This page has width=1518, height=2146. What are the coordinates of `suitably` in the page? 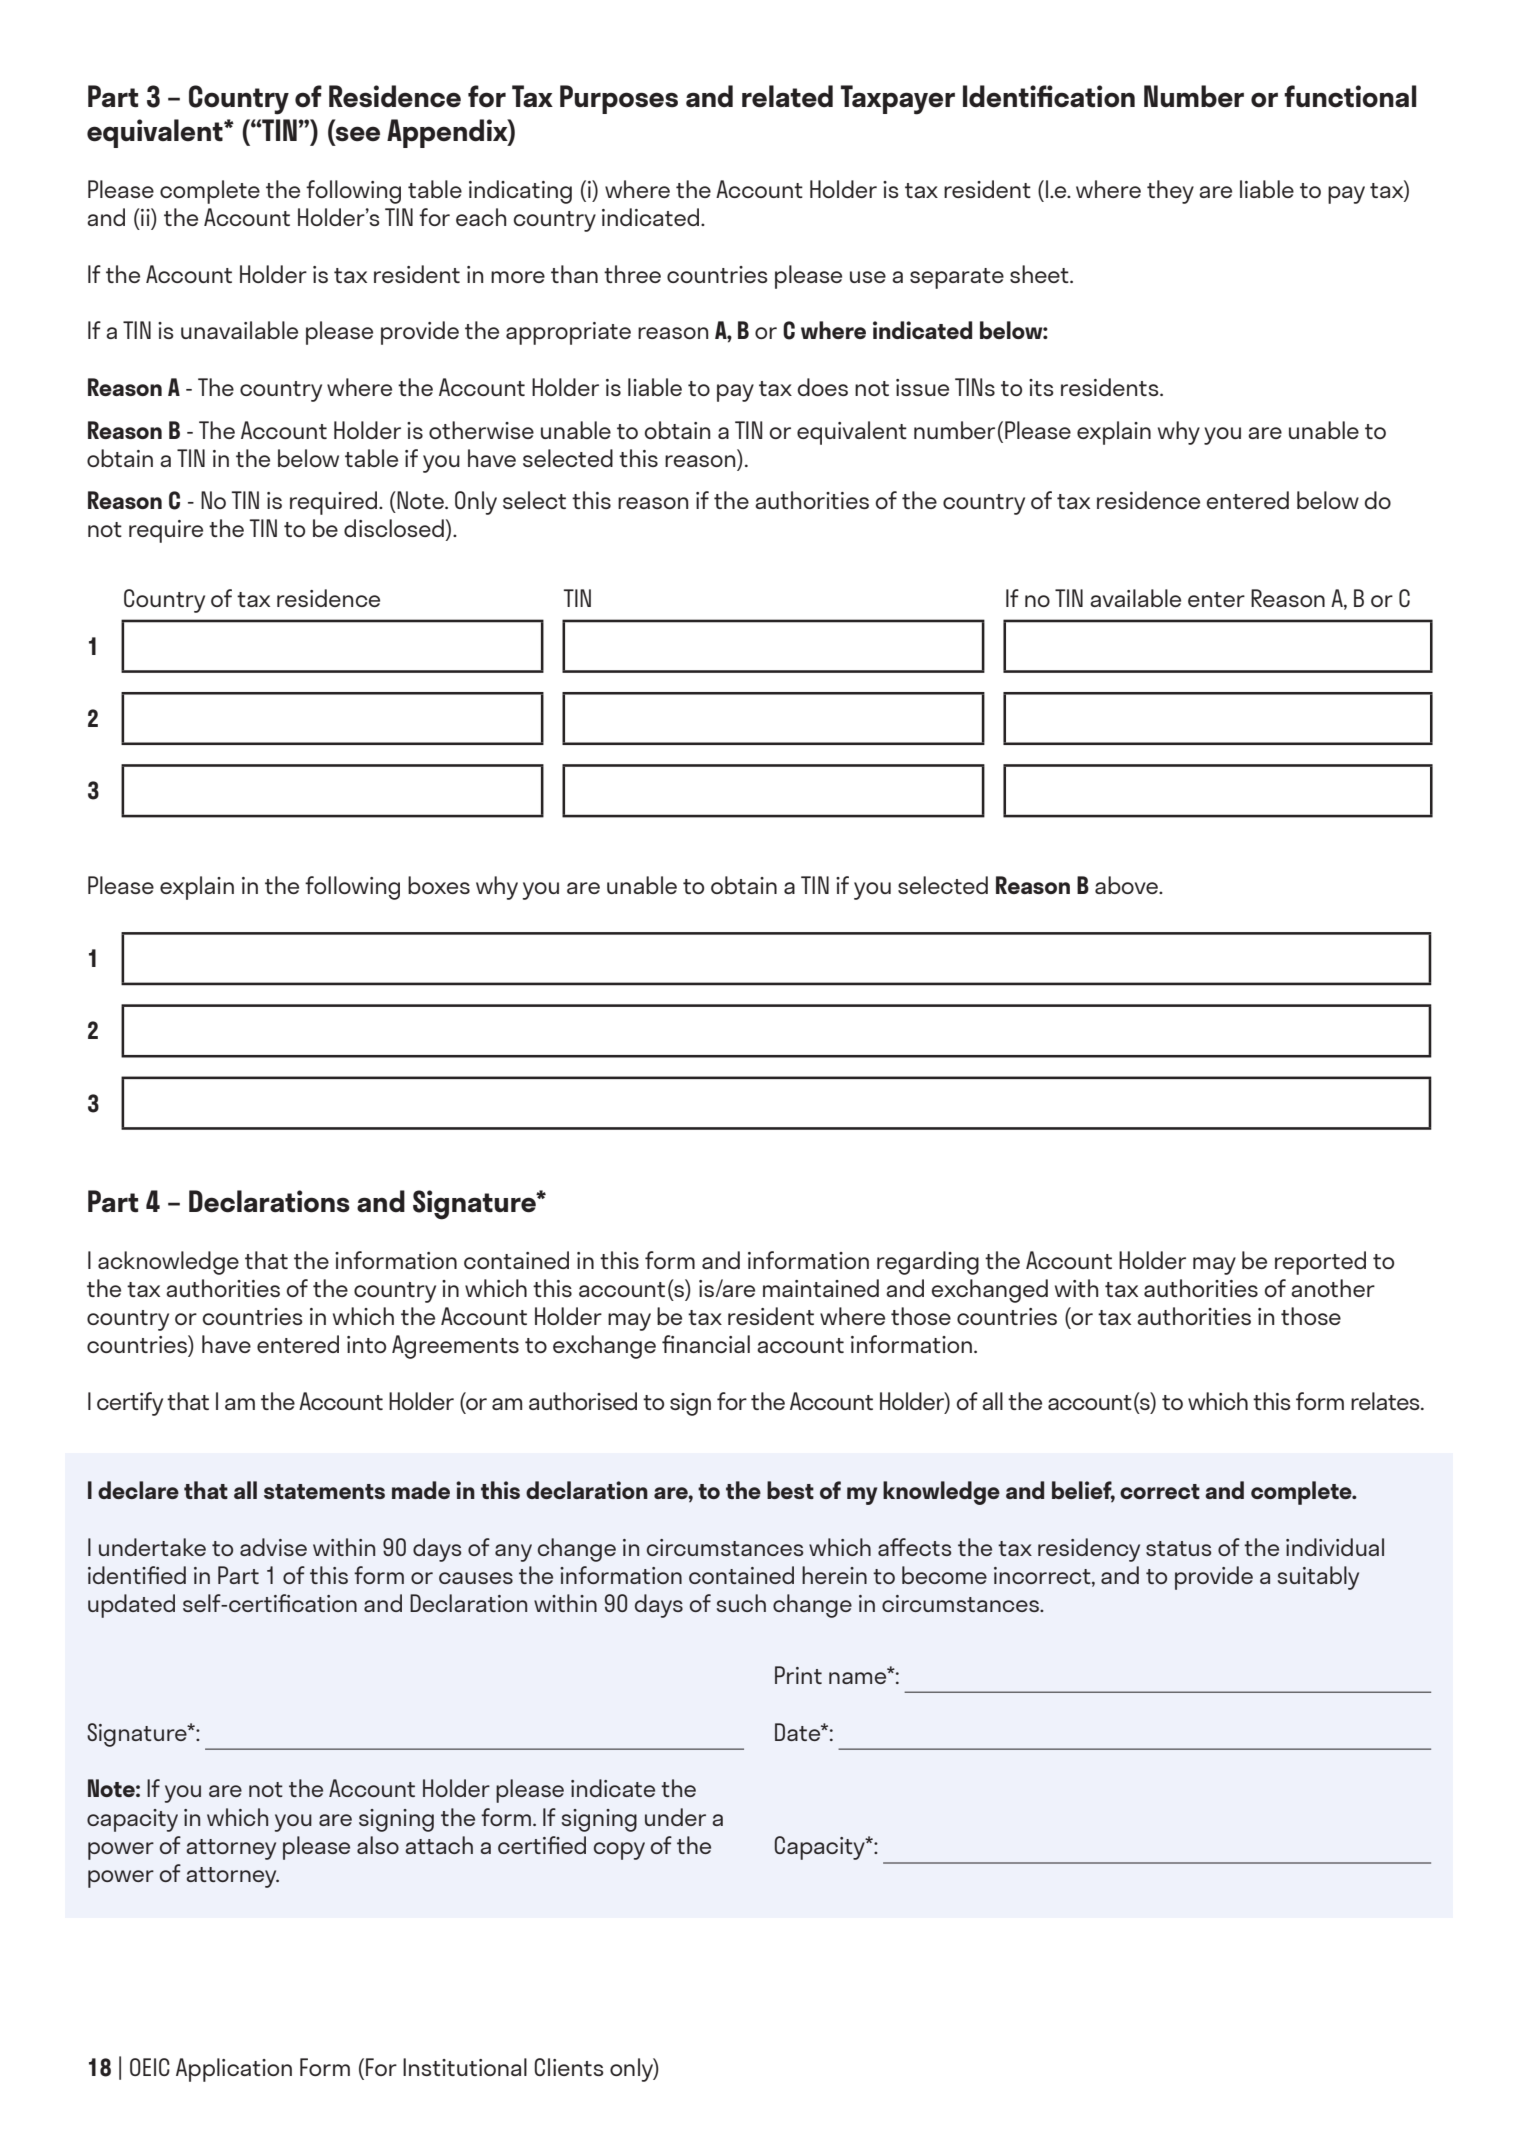 It's located at (1318, 1578).
